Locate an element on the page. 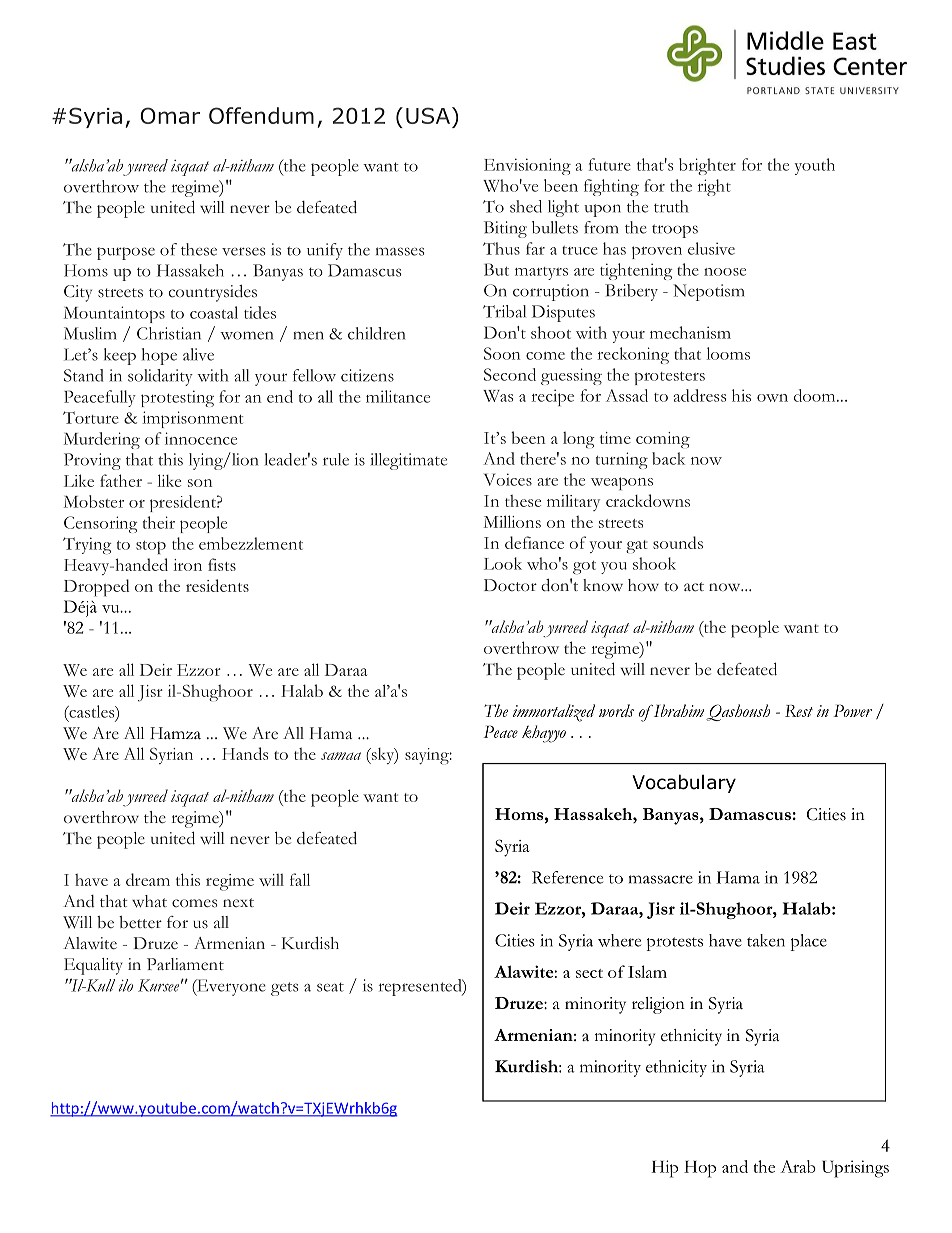 The image size is (952, 1233). act is located at coordinates (694, 587).
